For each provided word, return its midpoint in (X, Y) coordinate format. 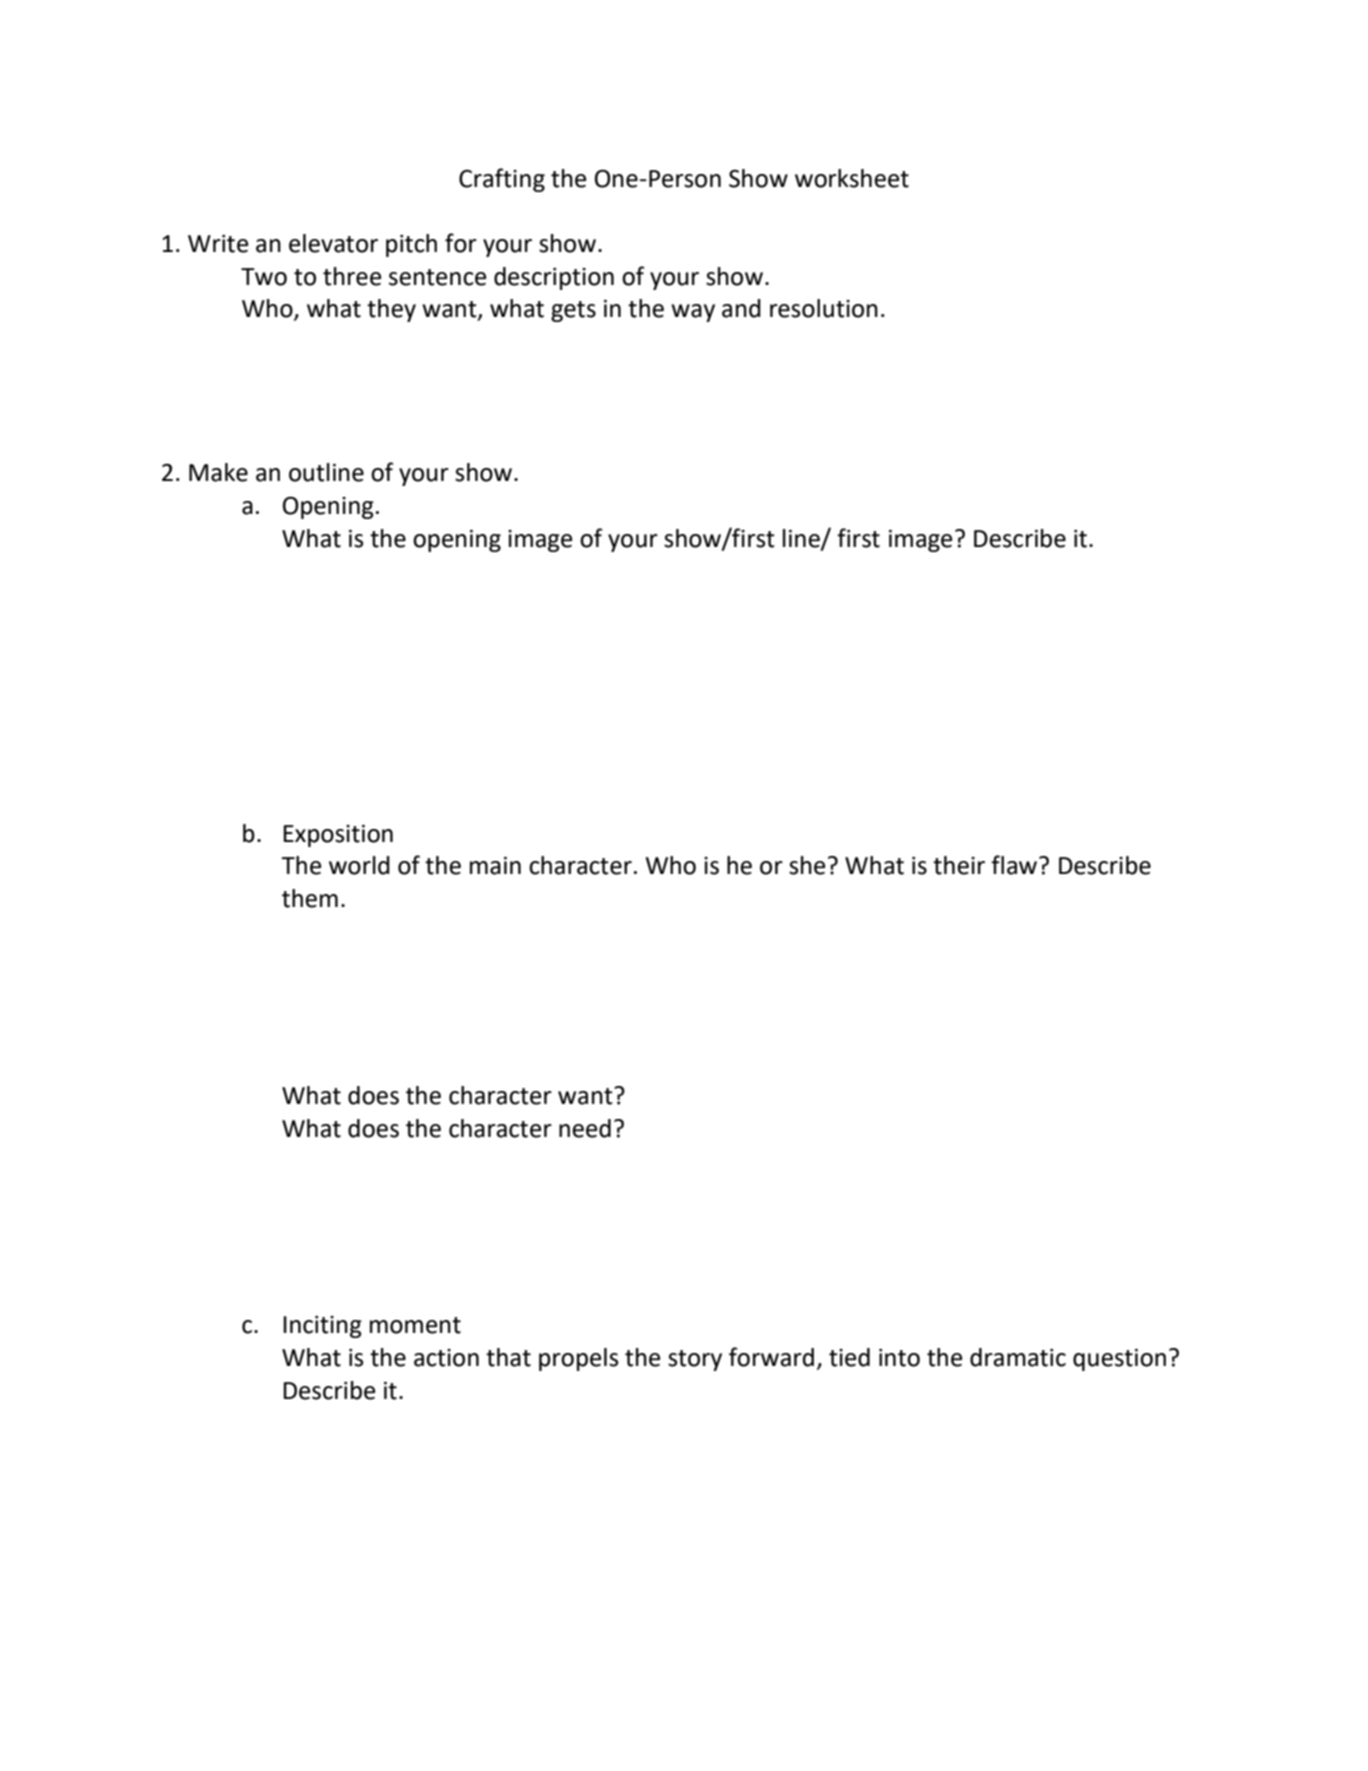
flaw (1015, 865)
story (695, 1360)
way (693, 313)
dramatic (1018, 1357)
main (495, 866)
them (310, 898)
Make (218, 472)
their (959, 865)
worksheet (852, 178)
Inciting (322, 1327)
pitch (411, 245)
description (554, 278)
